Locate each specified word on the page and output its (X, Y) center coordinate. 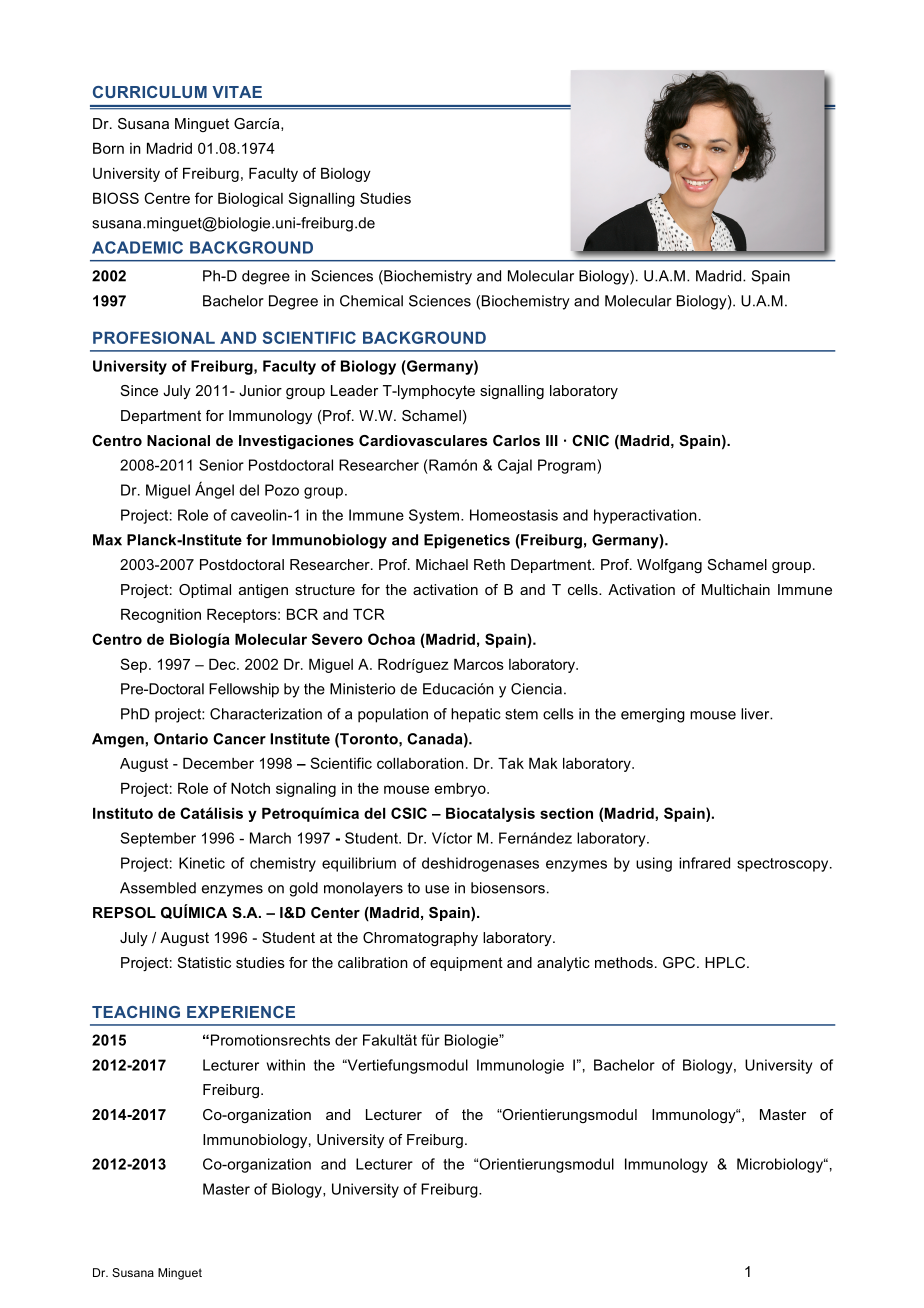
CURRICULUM (150, 92)
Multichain (736, 589)
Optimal (205, 591)
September (158, 839)
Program (568, 466)
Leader (354, 390)
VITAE (237, 92)
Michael (442, 564)
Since (139, 390)
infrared (704, 863)
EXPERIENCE (241, 1012)
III (552, 440)
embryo (461, 790)
